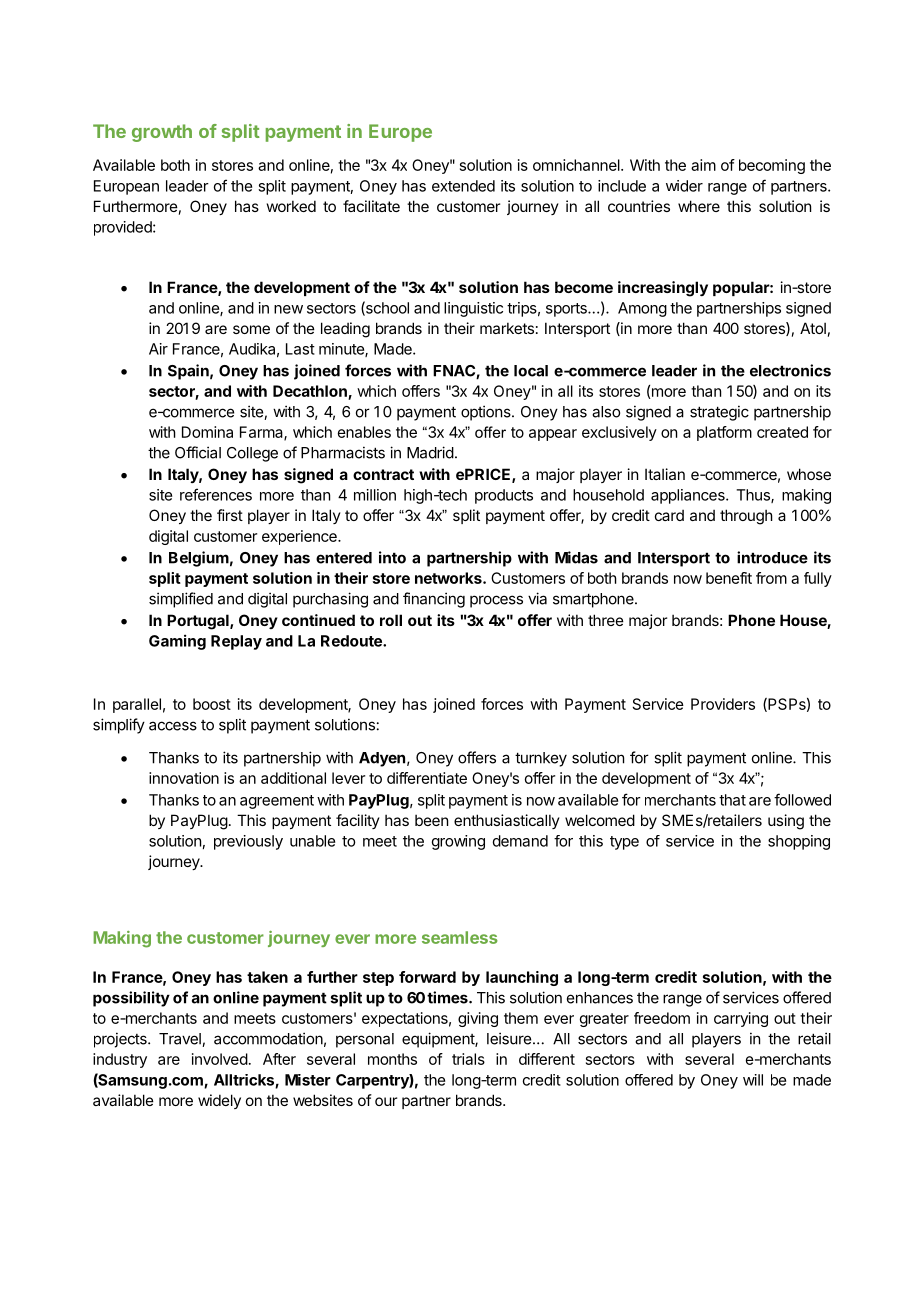 This screenshot has width=924, height=1308. What do you see at coordinates (703, 165) in the screenshot?
I see `aim` at bounding box center [703, 165].
